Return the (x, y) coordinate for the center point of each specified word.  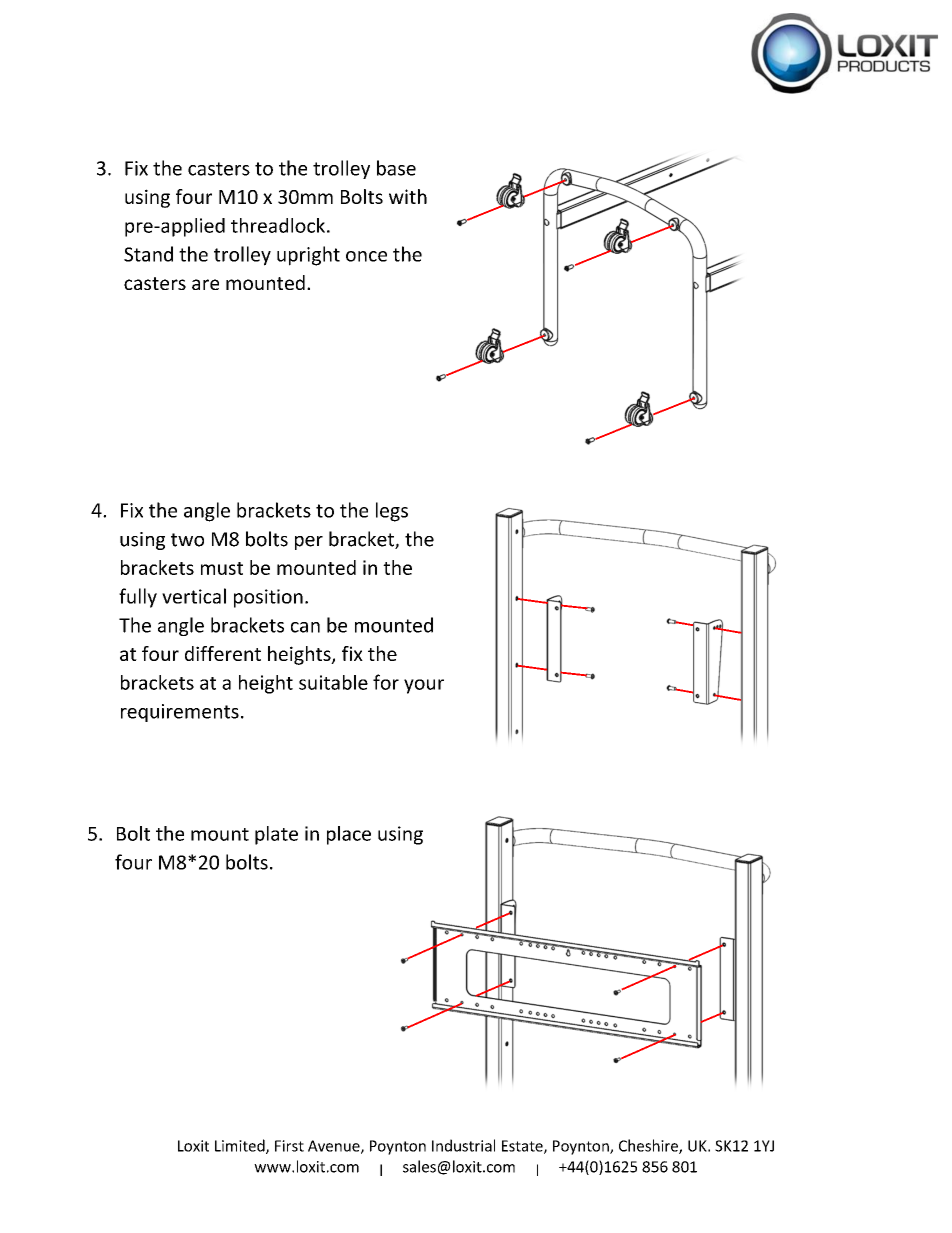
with (408, 196)
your (424, 686)
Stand (148, 254)
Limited (241, 1146)
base (396, 168)
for (386, 682)
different (223, 653)
